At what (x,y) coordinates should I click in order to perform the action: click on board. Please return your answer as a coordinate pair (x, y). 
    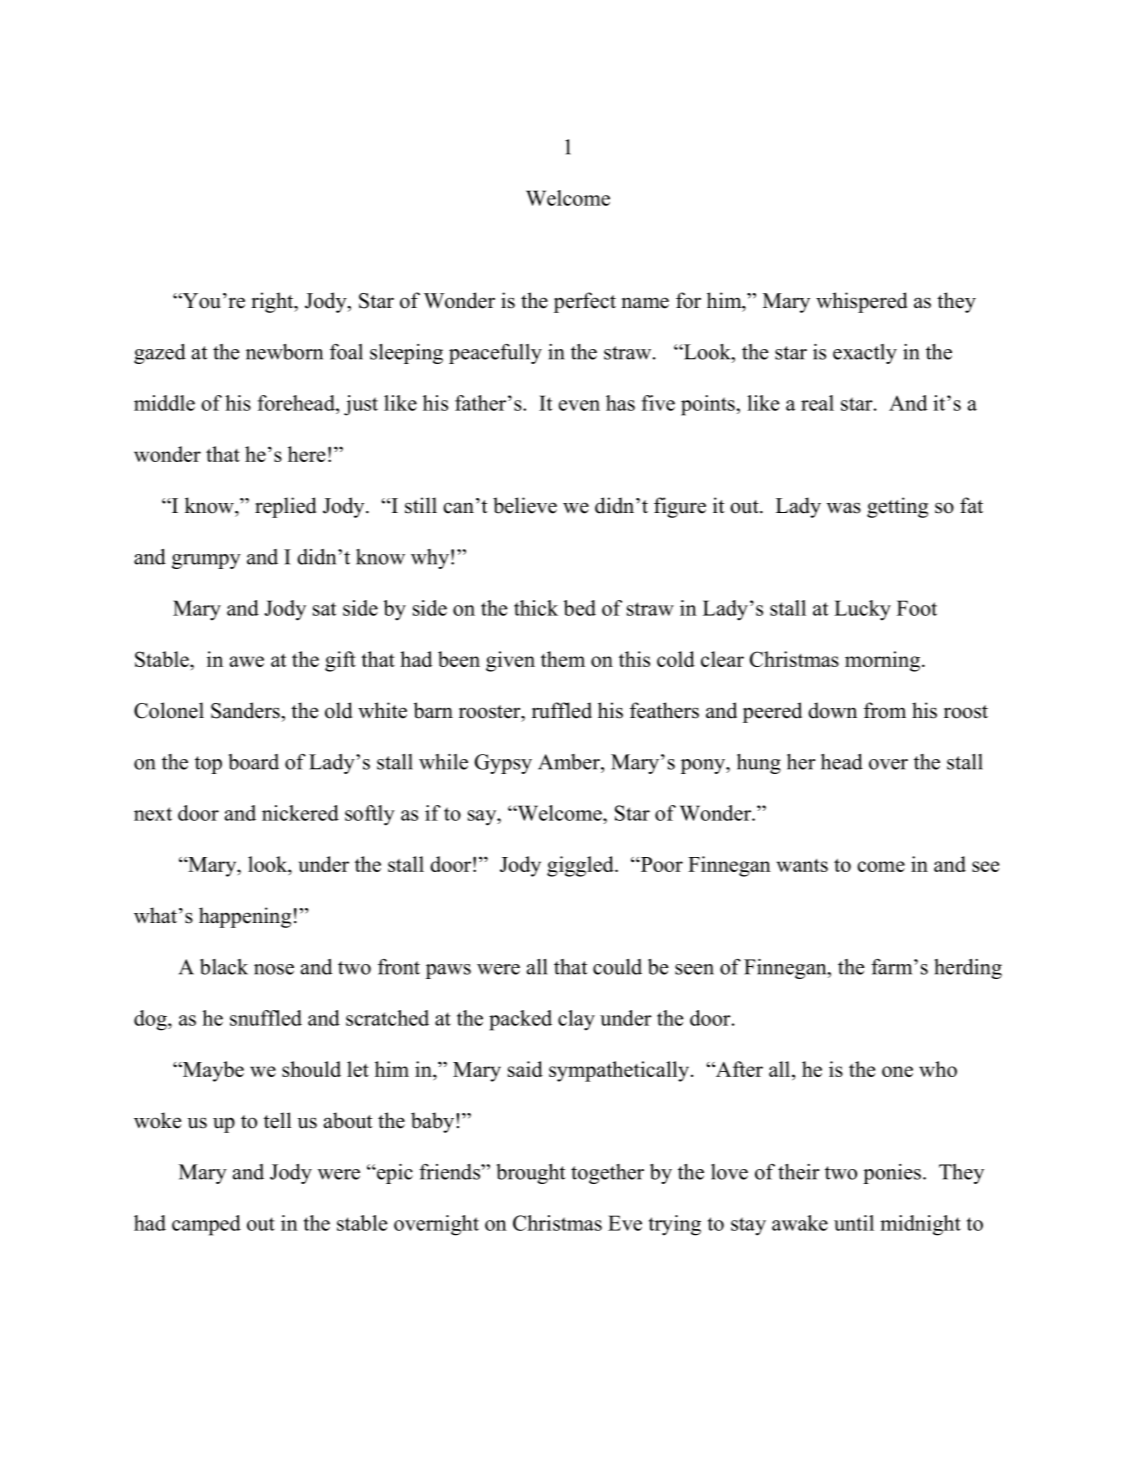
    Looking at the image, I should click on (253, 762).
